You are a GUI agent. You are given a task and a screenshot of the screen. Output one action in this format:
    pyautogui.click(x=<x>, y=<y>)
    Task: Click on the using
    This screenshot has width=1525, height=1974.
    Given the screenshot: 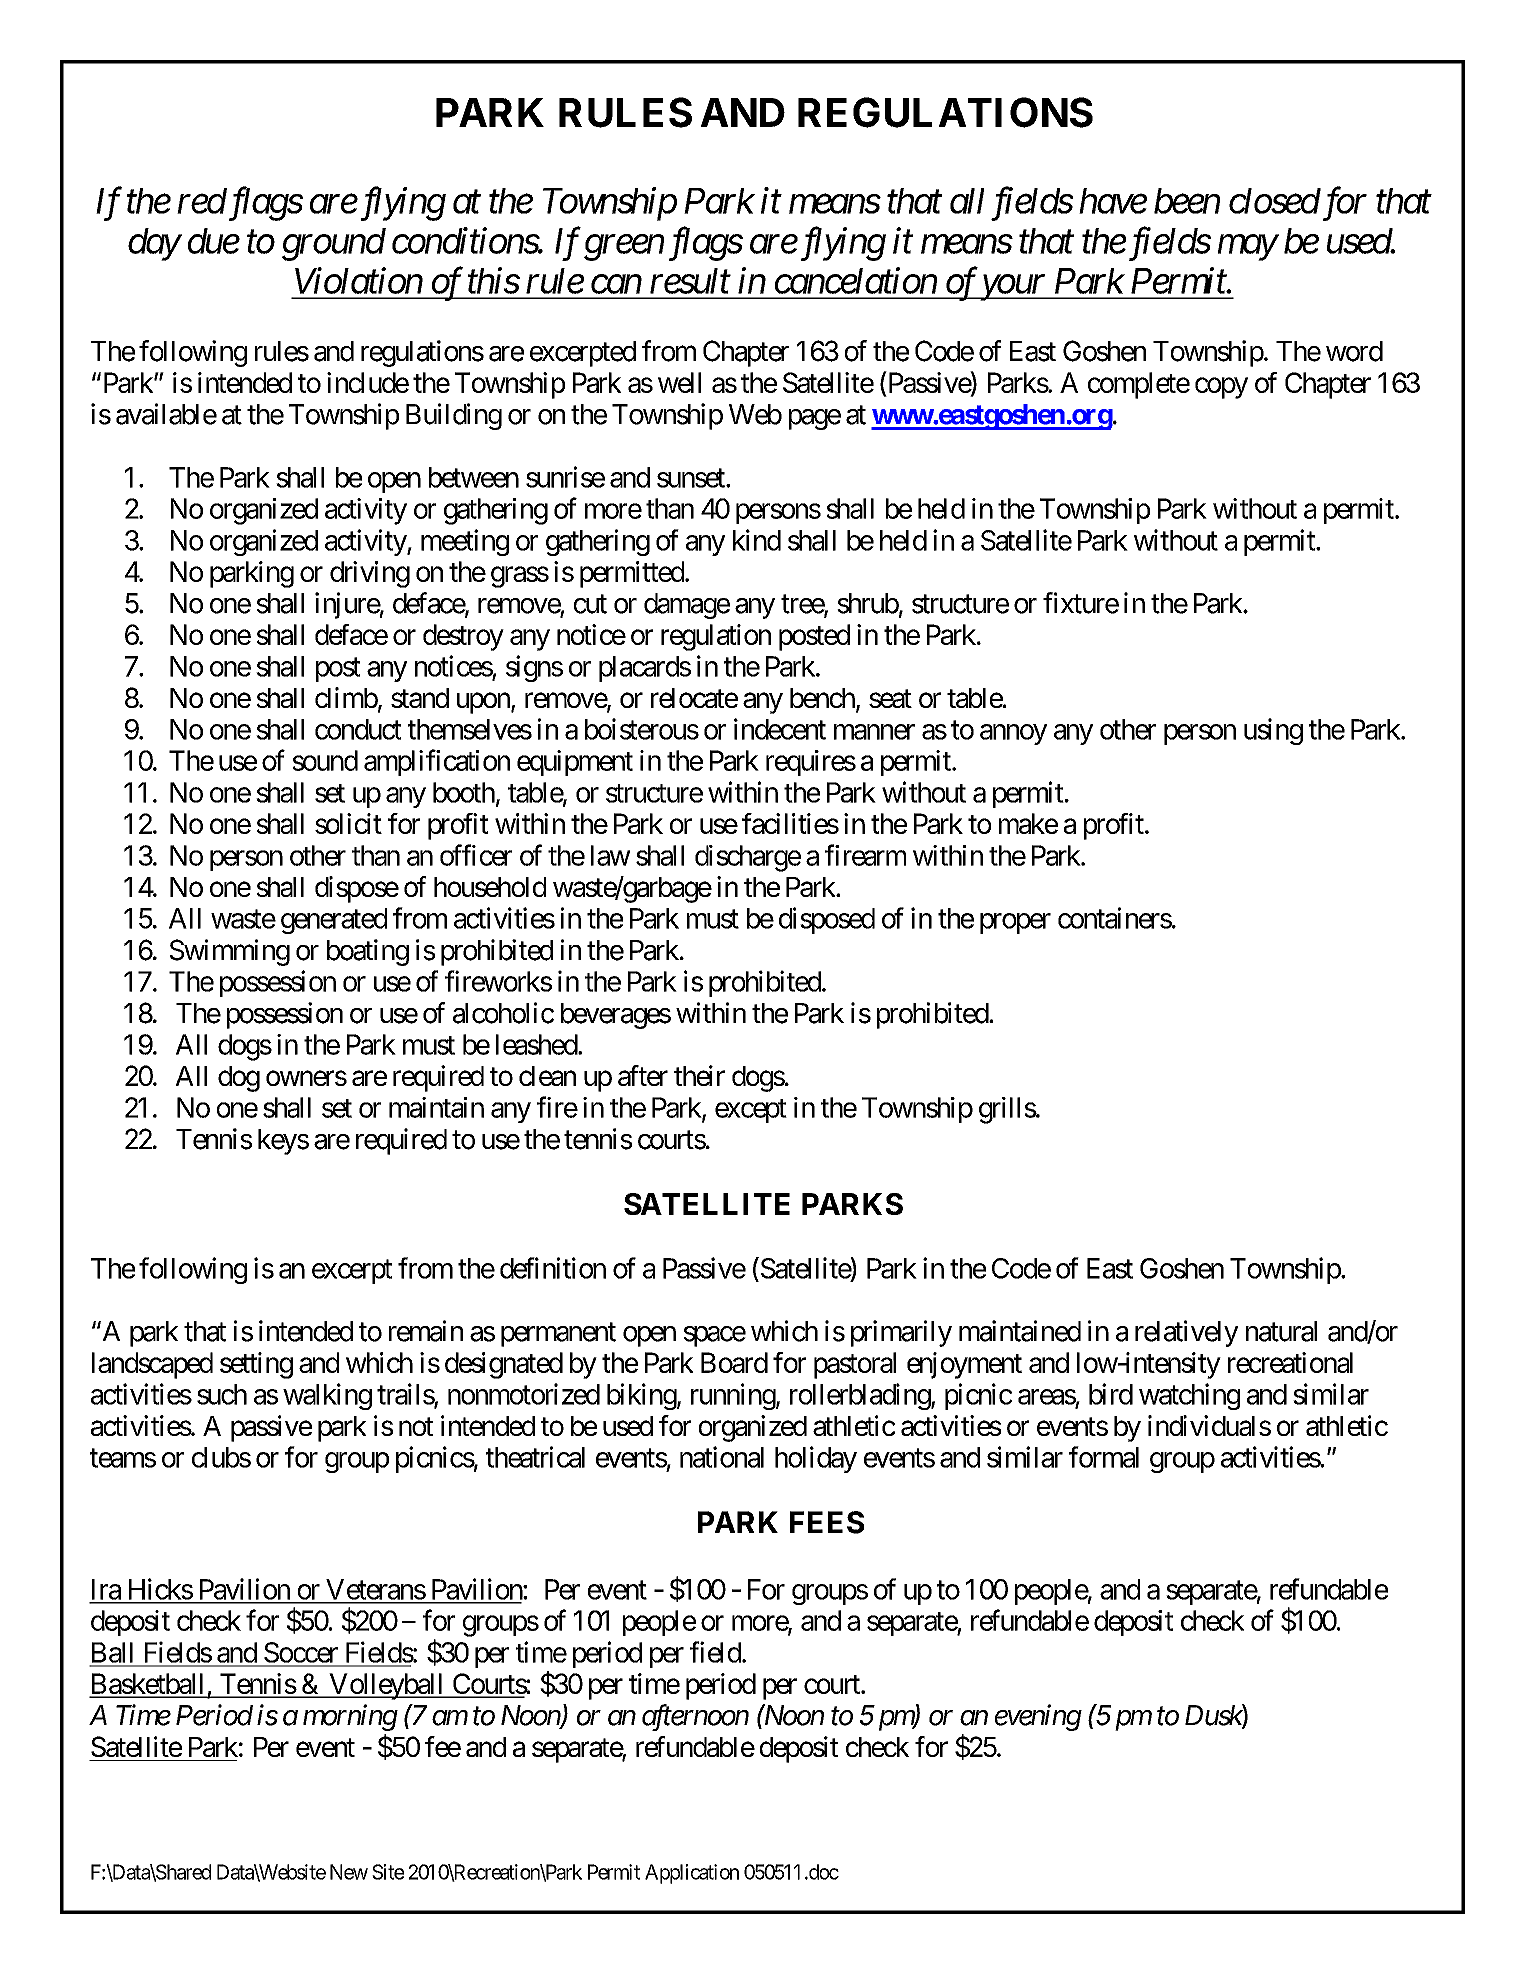 What is the action you would take?
    pyautogui.click(x=1273, y=731)
